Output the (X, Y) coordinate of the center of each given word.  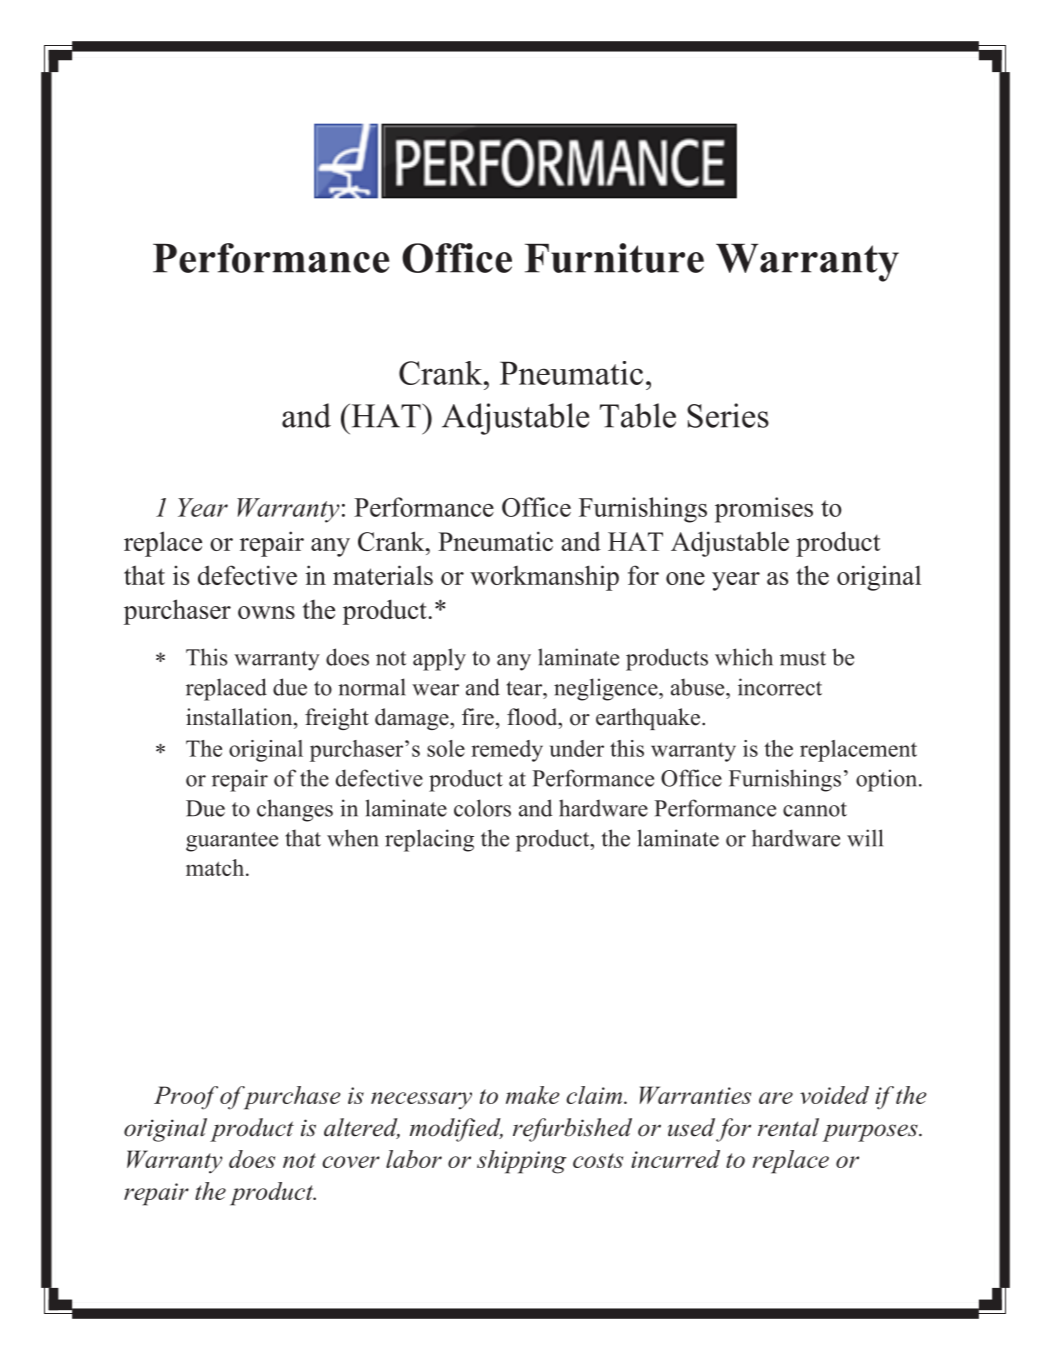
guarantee (232, 842)
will (865, 838)
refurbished (572, 1130)
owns (266, 612)
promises (764, 510)
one (685, 578)
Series (728, 415)
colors (482, 808)
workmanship (544, 578)
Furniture (614, 258)
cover (351, 1162)
